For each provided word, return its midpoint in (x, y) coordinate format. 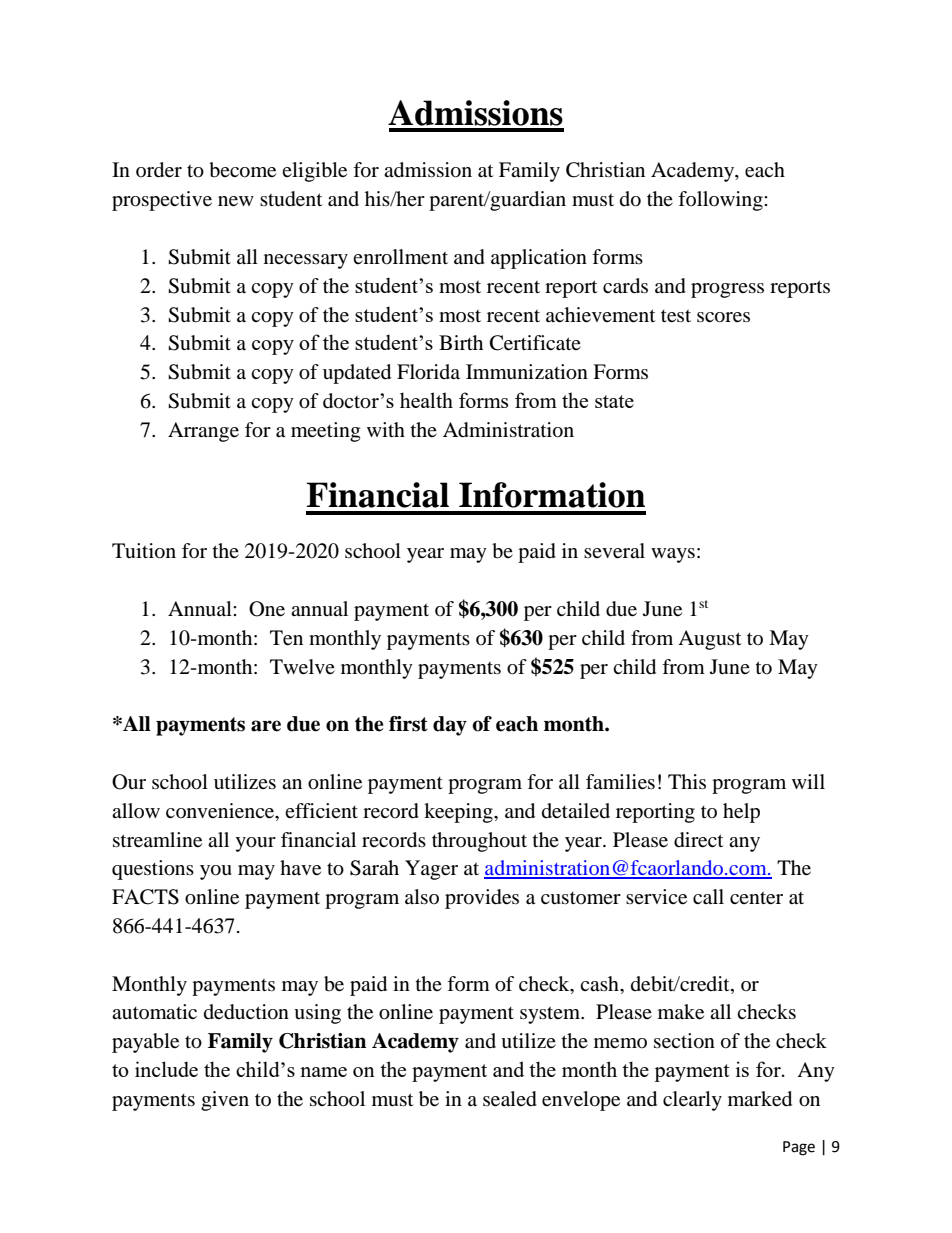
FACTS (145, 897)
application (539, 259)
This (687, 781)
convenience (221, 811)
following (721, 201)
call (708, 897)
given (225, 1101)
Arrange (203, 432)
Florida (428, 372)
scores (723, 317)
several (614, 551)
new (236, 201)
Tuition (144, 551)
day (450, 726)
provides (482, 899)
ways (673, 555)
